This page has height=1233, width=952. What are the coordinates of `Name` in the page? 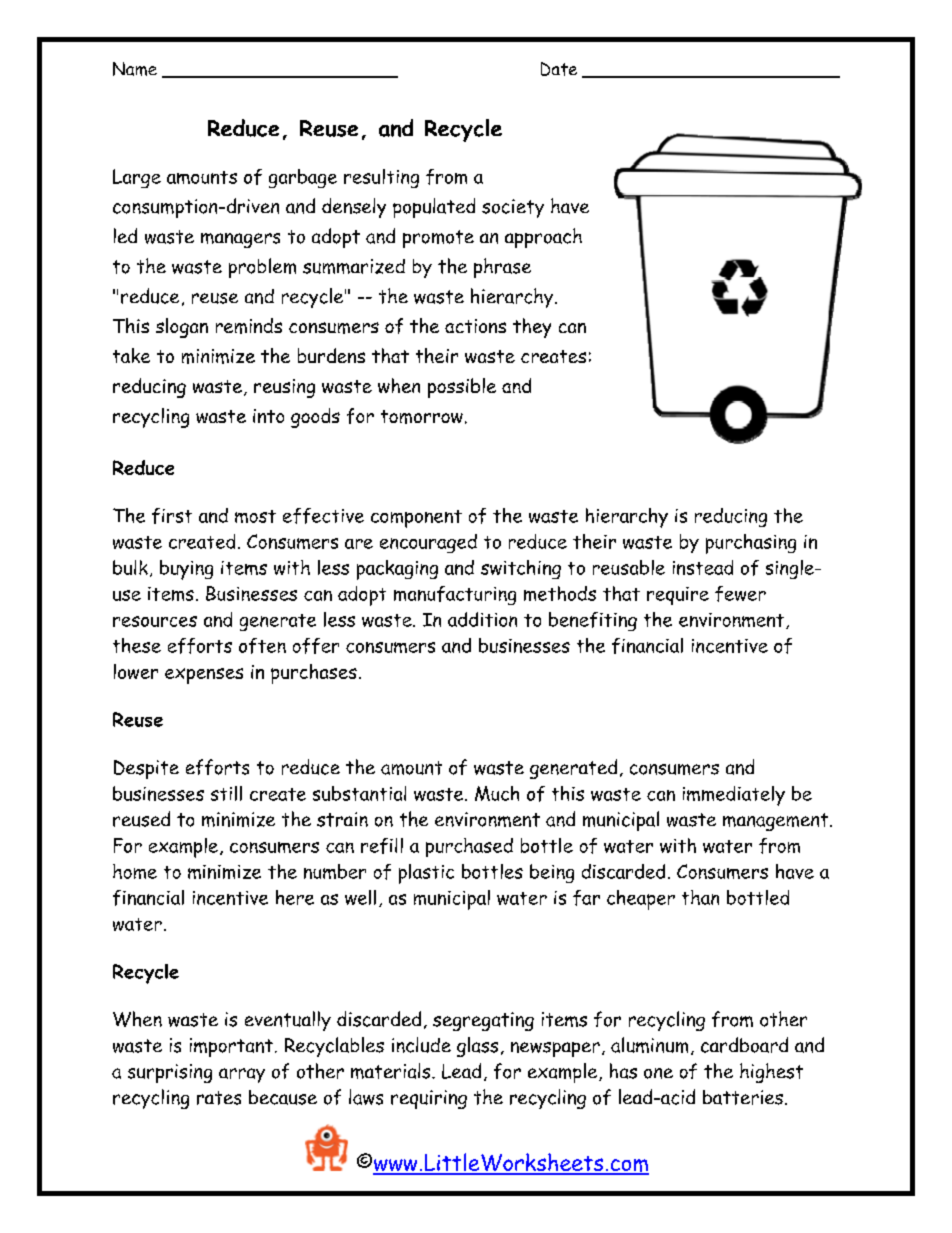 It's located at (135, 69).
